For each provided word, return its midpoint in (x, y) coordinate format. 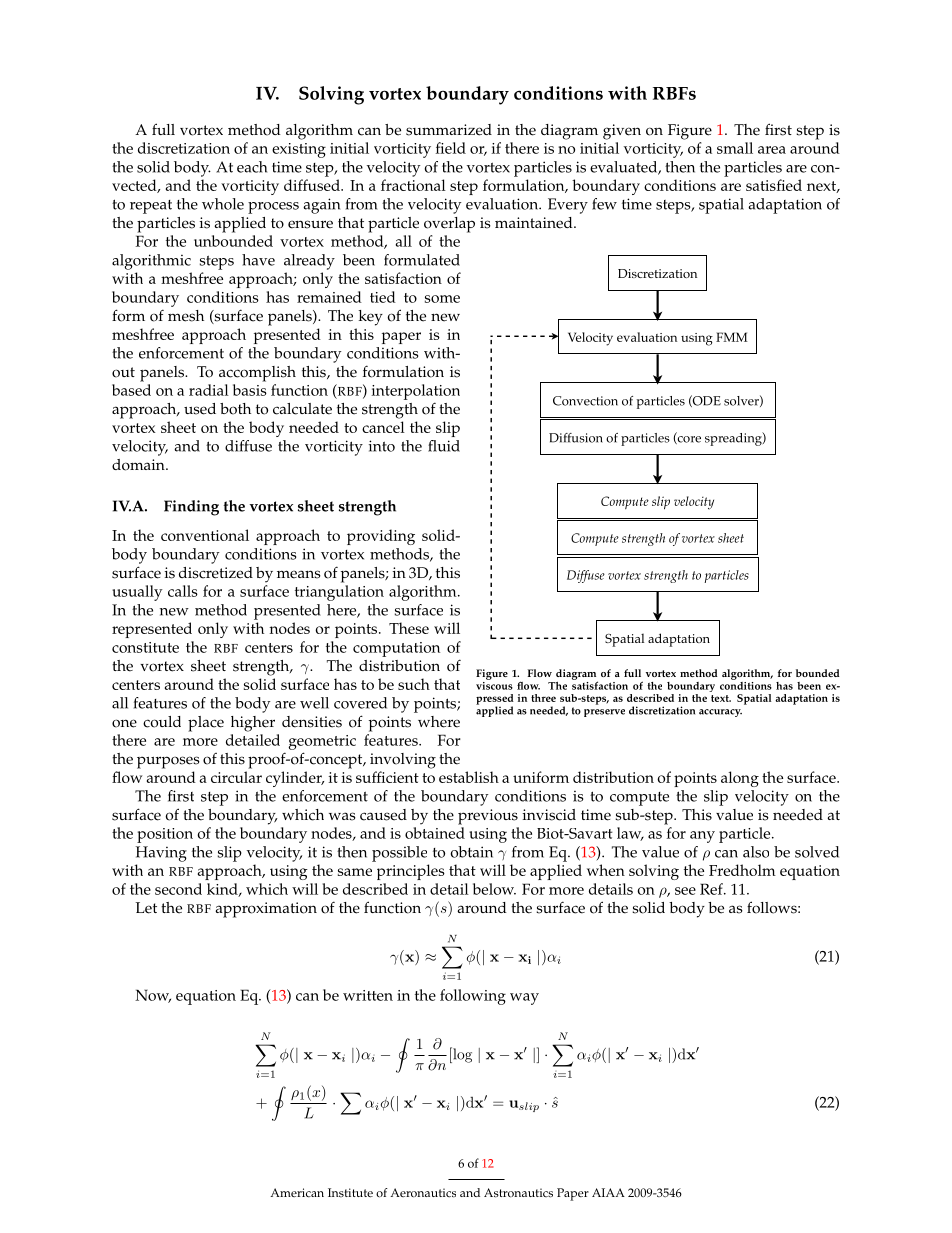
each (252, 167)
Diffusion (576, 438)
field (451, 148)
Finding (191, 508)
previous (488, 817)
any (702, 837)
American (297, 1193)
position (165, 835)
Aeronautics (423, 1193)
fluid (444, 446)
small (735, 148)
